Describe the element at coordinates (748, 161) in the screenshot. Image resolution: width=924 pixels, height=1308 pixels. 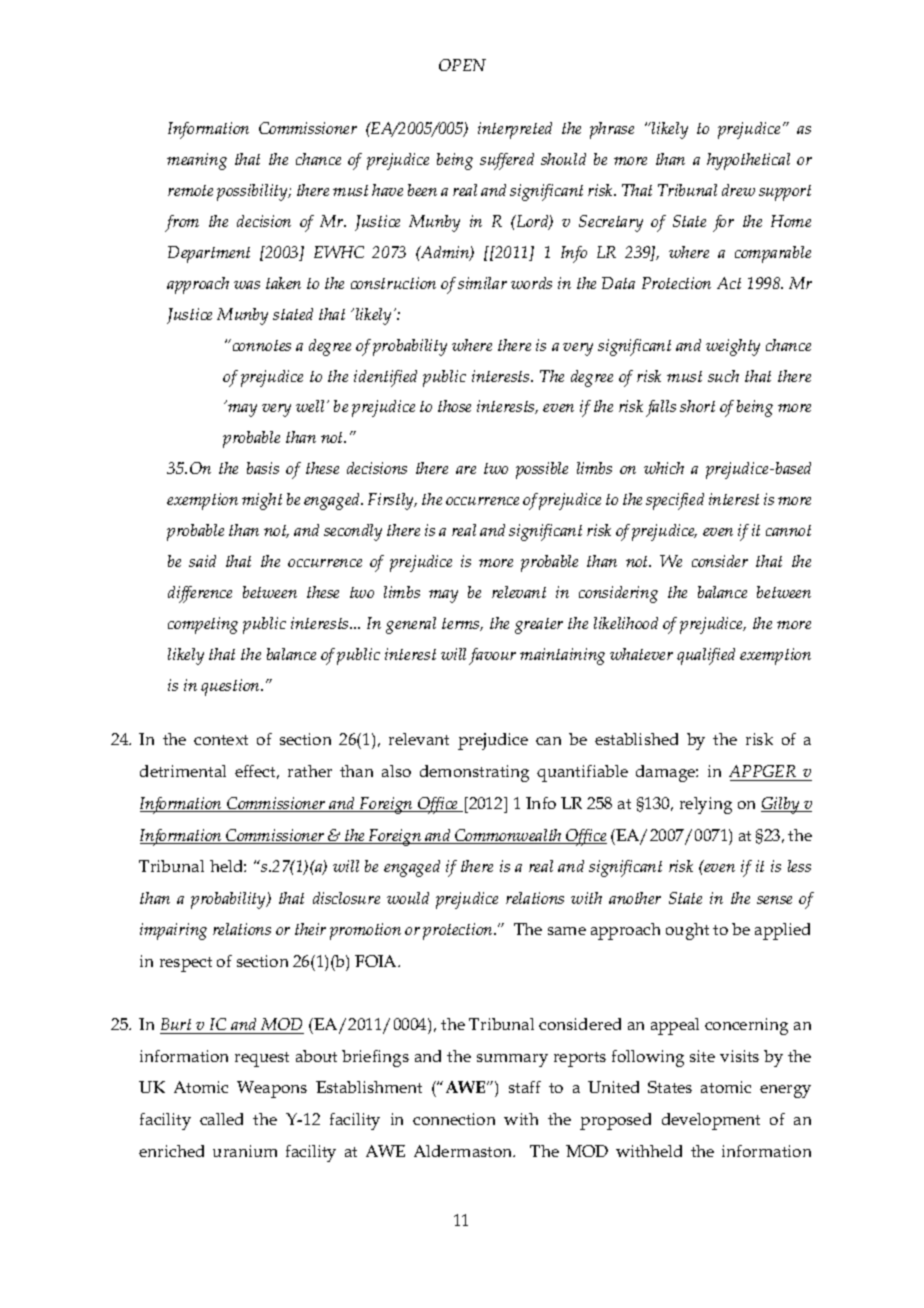
I see `hypothetical` at that location.
